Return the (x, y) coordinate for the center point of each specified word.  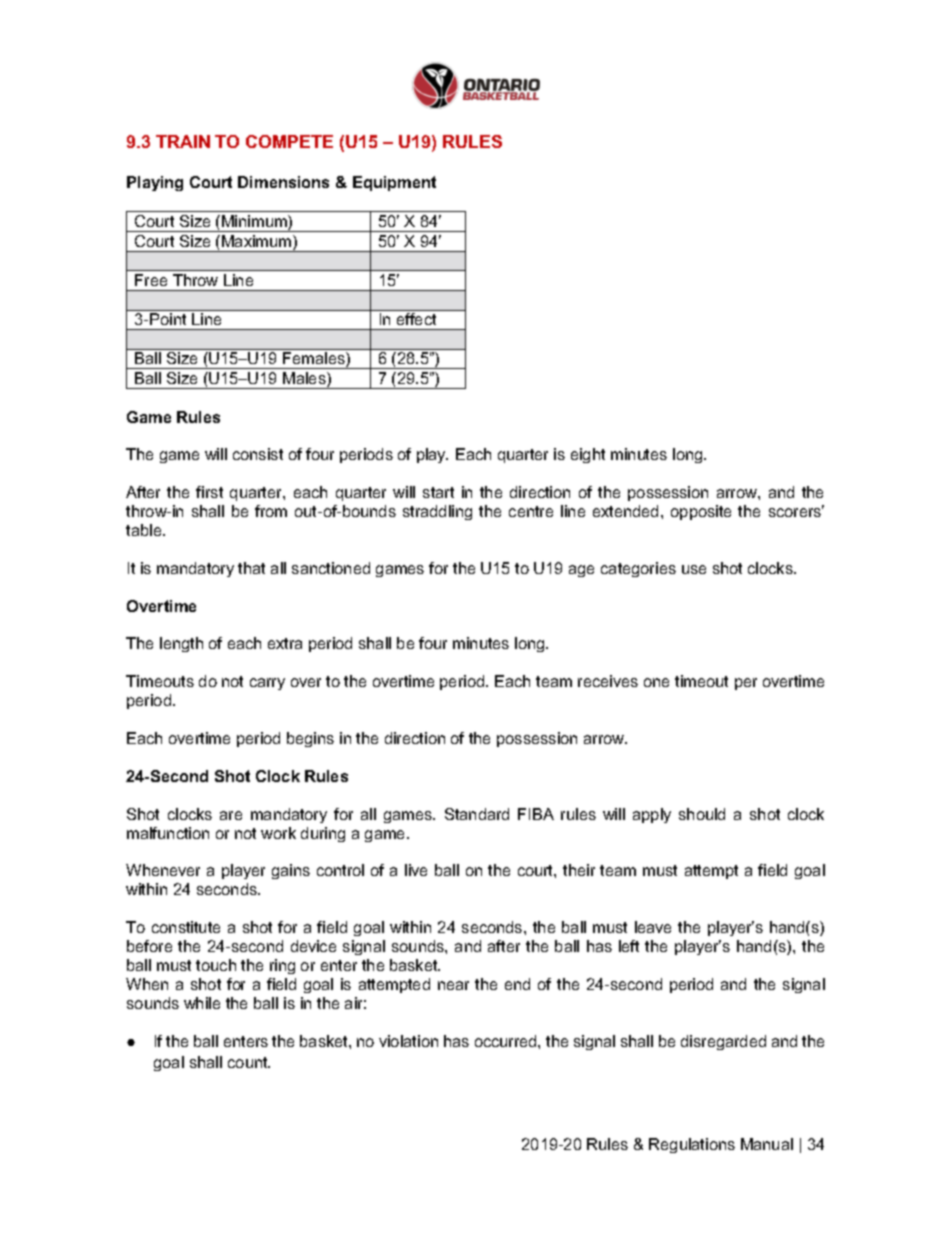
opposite (701, 512)
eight (588, 455)
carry (267, 684)
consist (258, 454)
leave (653, 927)
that (251, 568)
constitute (186, 927)
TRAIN (183, 141)
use (694, 569)
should (702, 814)
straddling (437, 512)
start (438, 492)
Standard (477, 814)
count (249, 1062)
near (453, 985)
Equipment (394, 183)
